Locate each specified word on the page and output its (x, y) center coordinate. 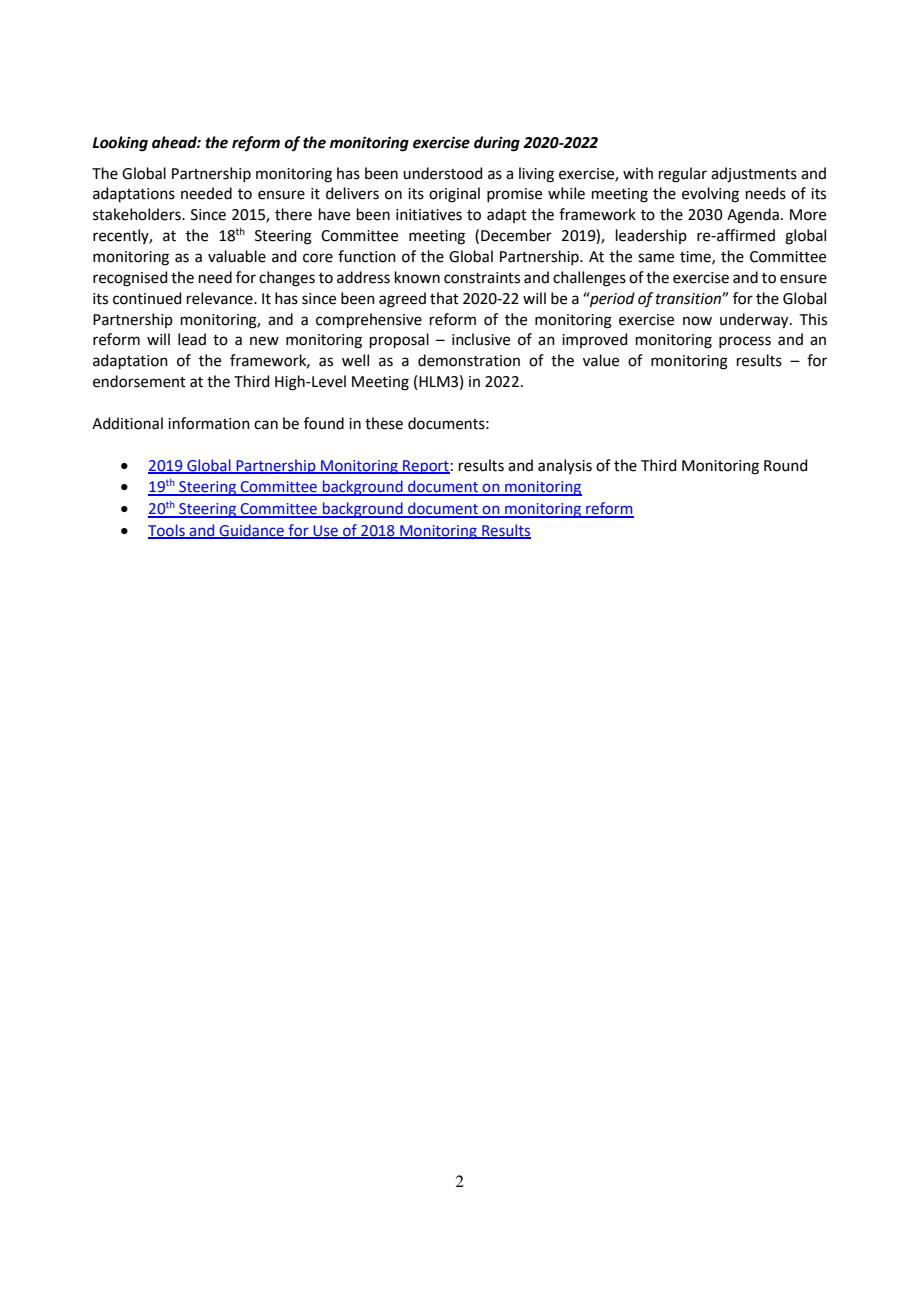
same (656, 258)
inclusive (481, 339)
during (497, 144)
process (745, 342)
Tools (167, 531)
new (264, 341)
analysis (565, 466)
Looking (120, 144)
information (209, 423)
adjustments (754, 175)
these (384, 423)
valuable (237, 256)
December (516, 235)
